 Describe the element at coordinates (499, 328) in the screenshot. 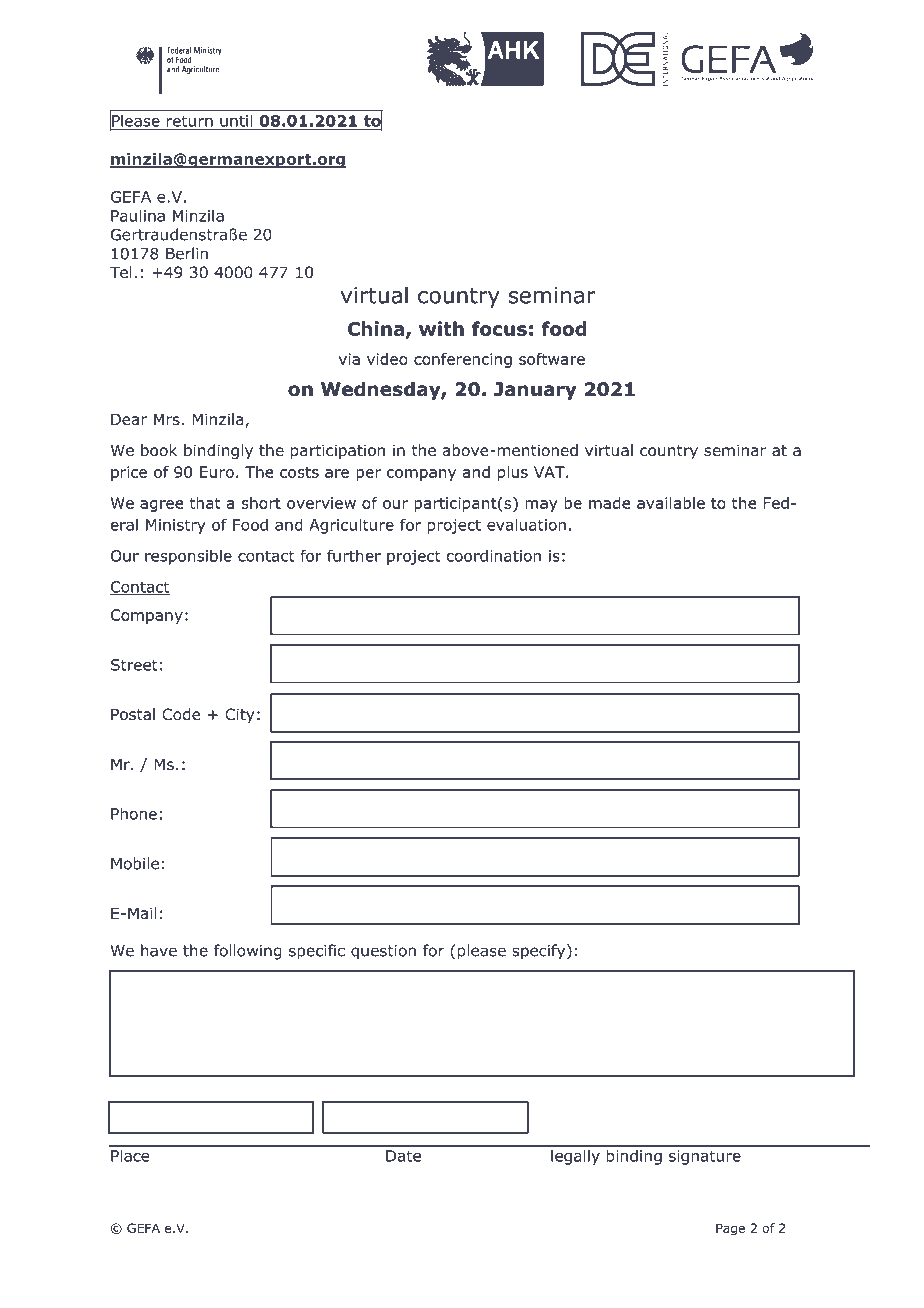

I see `focus` at that location.
